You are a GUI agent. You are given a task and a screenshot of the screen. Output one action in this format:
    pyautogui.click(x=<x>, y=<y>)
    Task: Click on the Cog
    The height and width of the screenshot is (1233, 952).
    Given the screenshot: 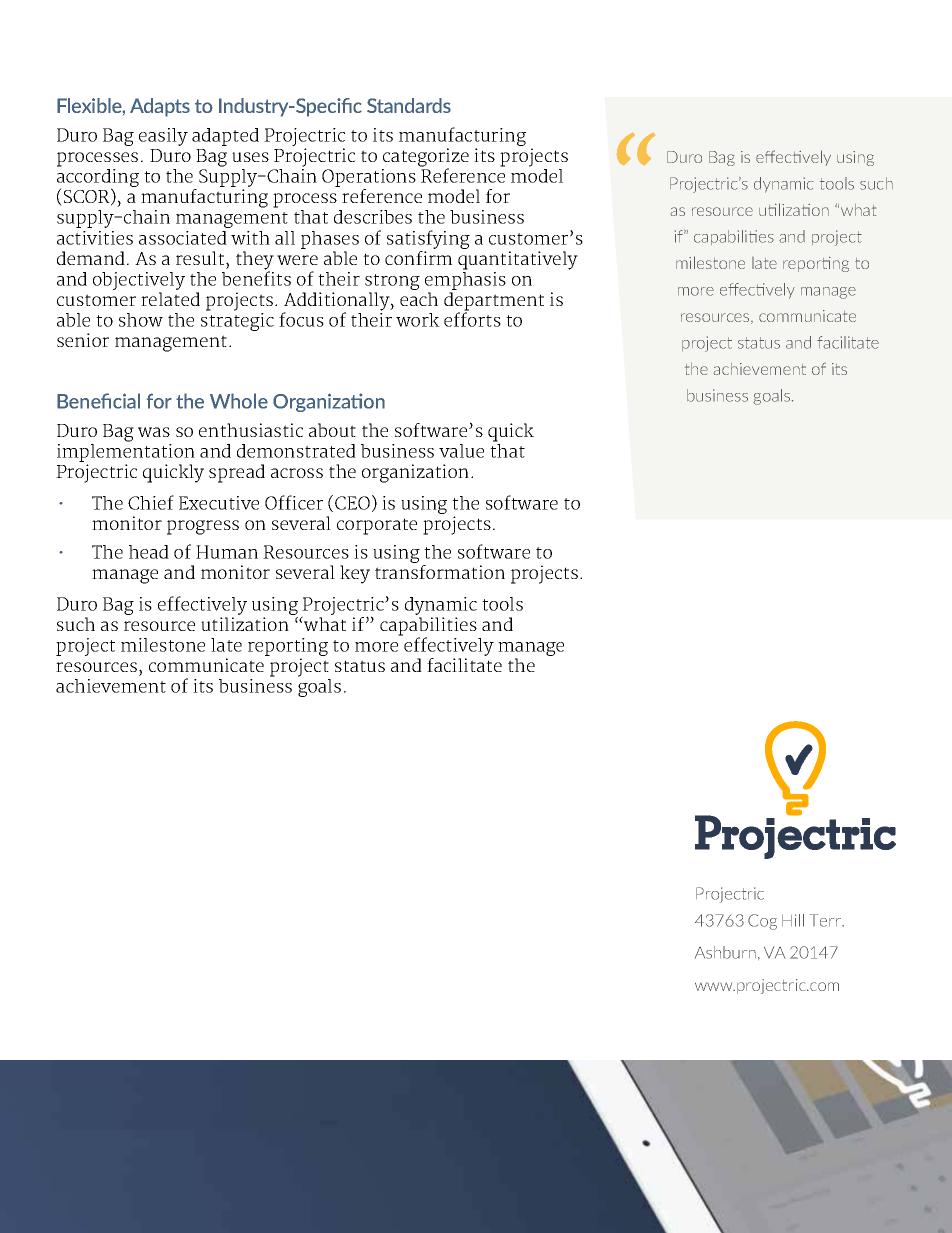 What is the action you would take?
    pyautogui.click(x=762, y=922)
